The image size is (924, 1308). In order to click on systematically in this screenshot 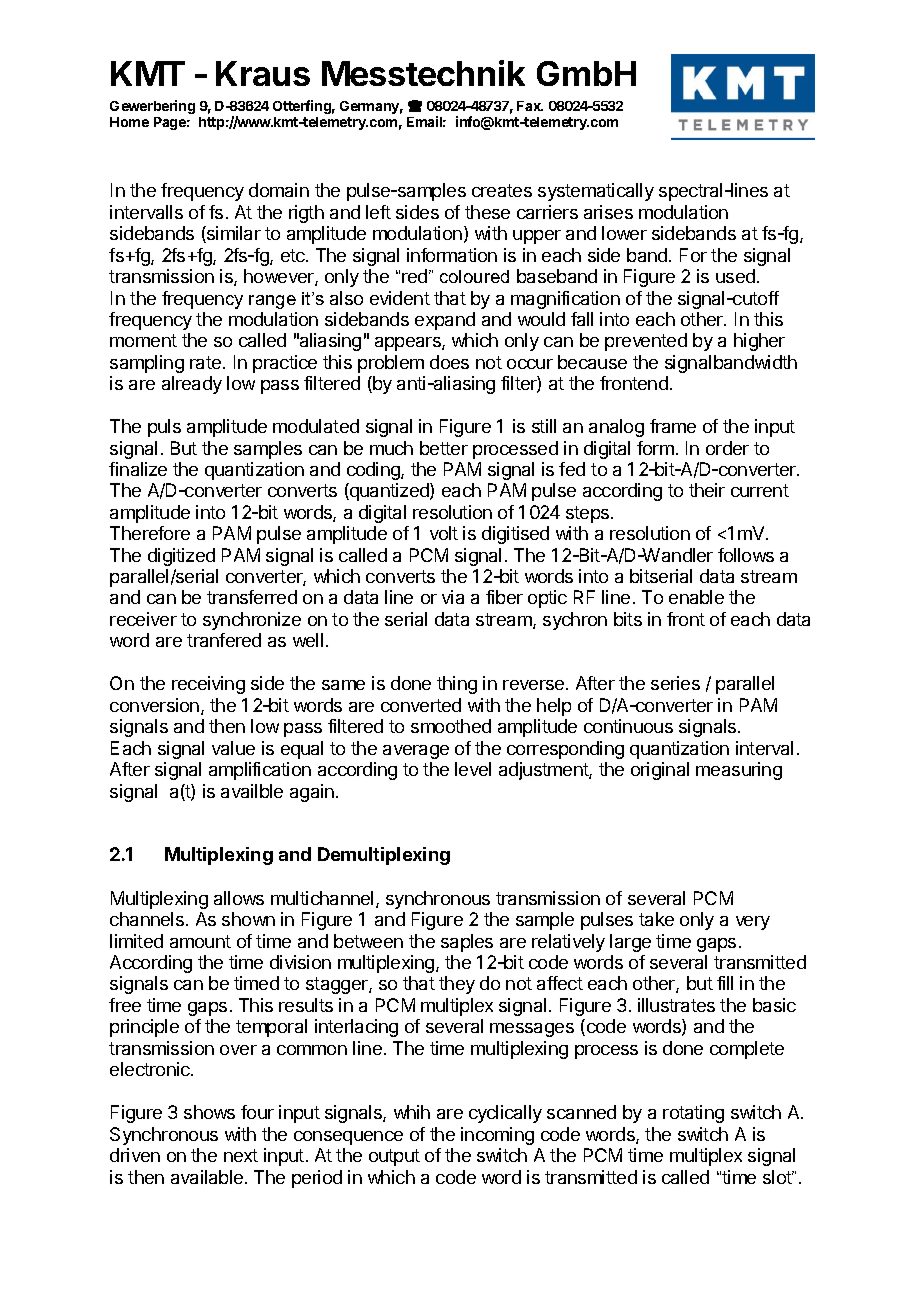, I will do `click(596, 192)`.
